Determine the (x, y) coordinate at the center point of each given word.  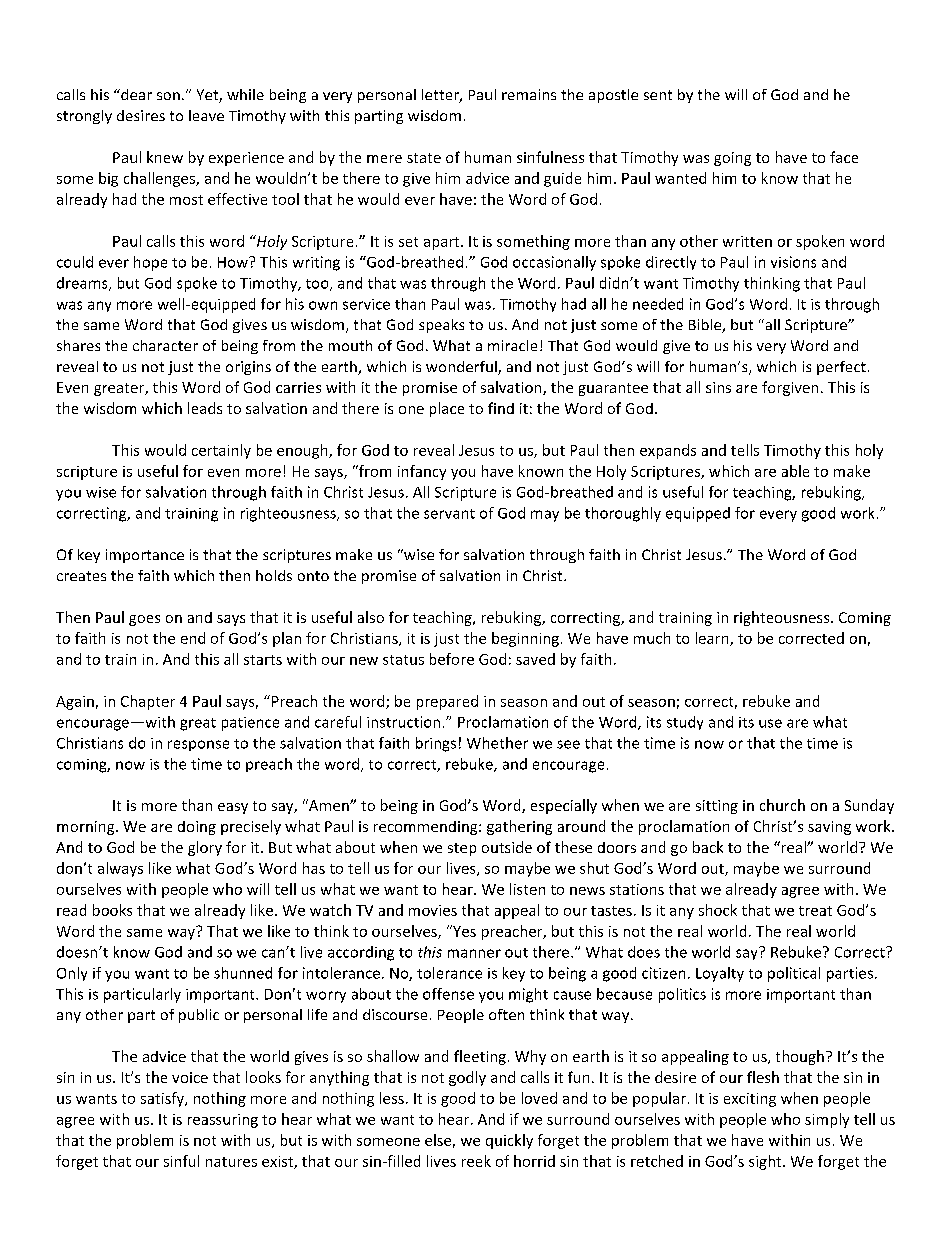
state (424, 158)
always (120, 869)
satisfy (163, 1099)
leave (206, 115)
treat (815, 911)
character (165, 345)
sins (718, 387)
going (732, 159)
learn (713, 639)
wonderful (462, 368)
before (452, 659)
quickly (509, 1141)
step (462, 849)
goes (144, 620)
